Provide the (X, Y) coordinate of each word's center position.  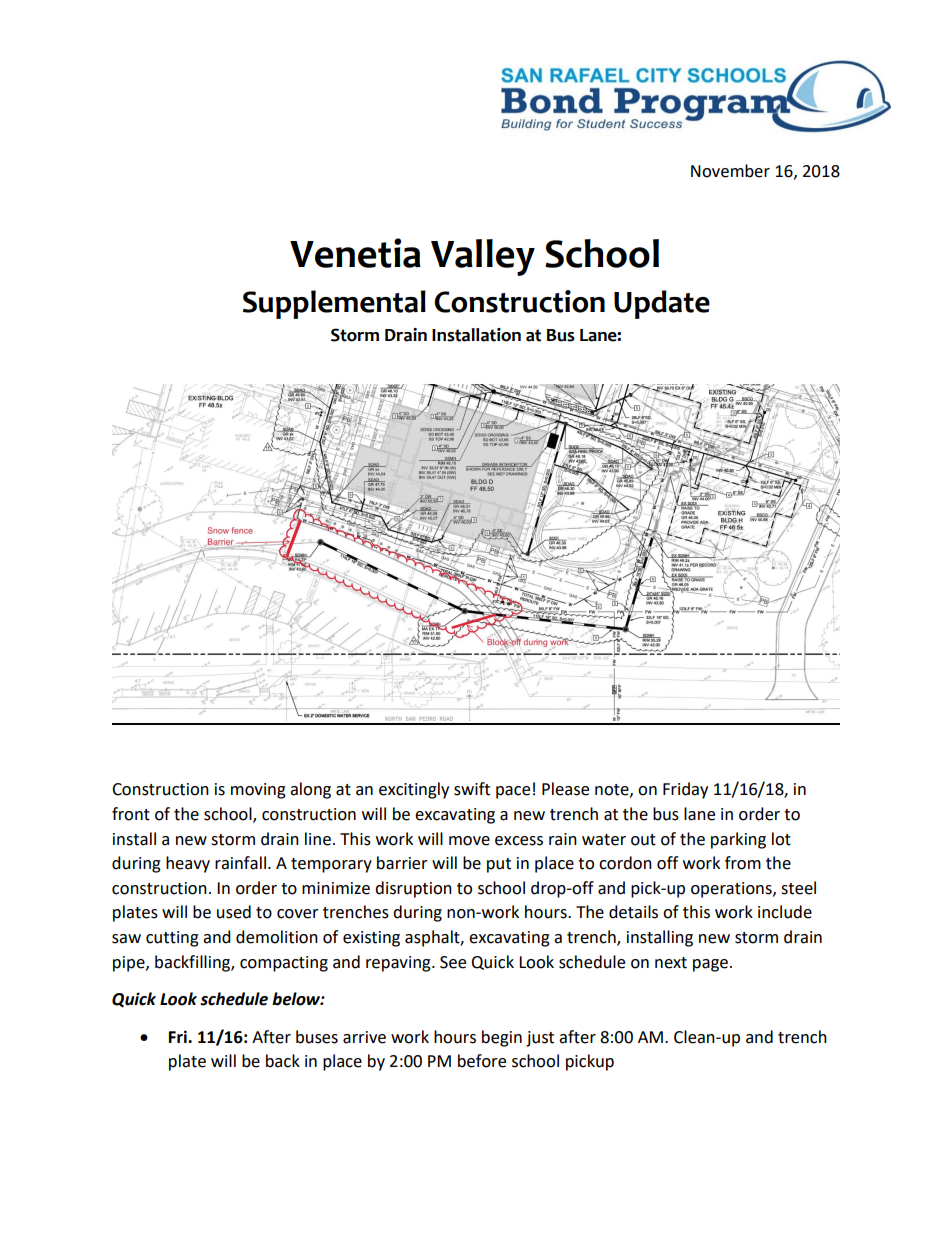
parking (738, 840)
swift (472, 789)
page (710, 965)
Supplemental (334, 304)
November (730, 171)
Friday (685, 790)
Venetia (355, 253)
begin (502, 1038)
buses (317, 1037)
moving (258, 791)
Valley (483, 257)
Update (662, 304)
